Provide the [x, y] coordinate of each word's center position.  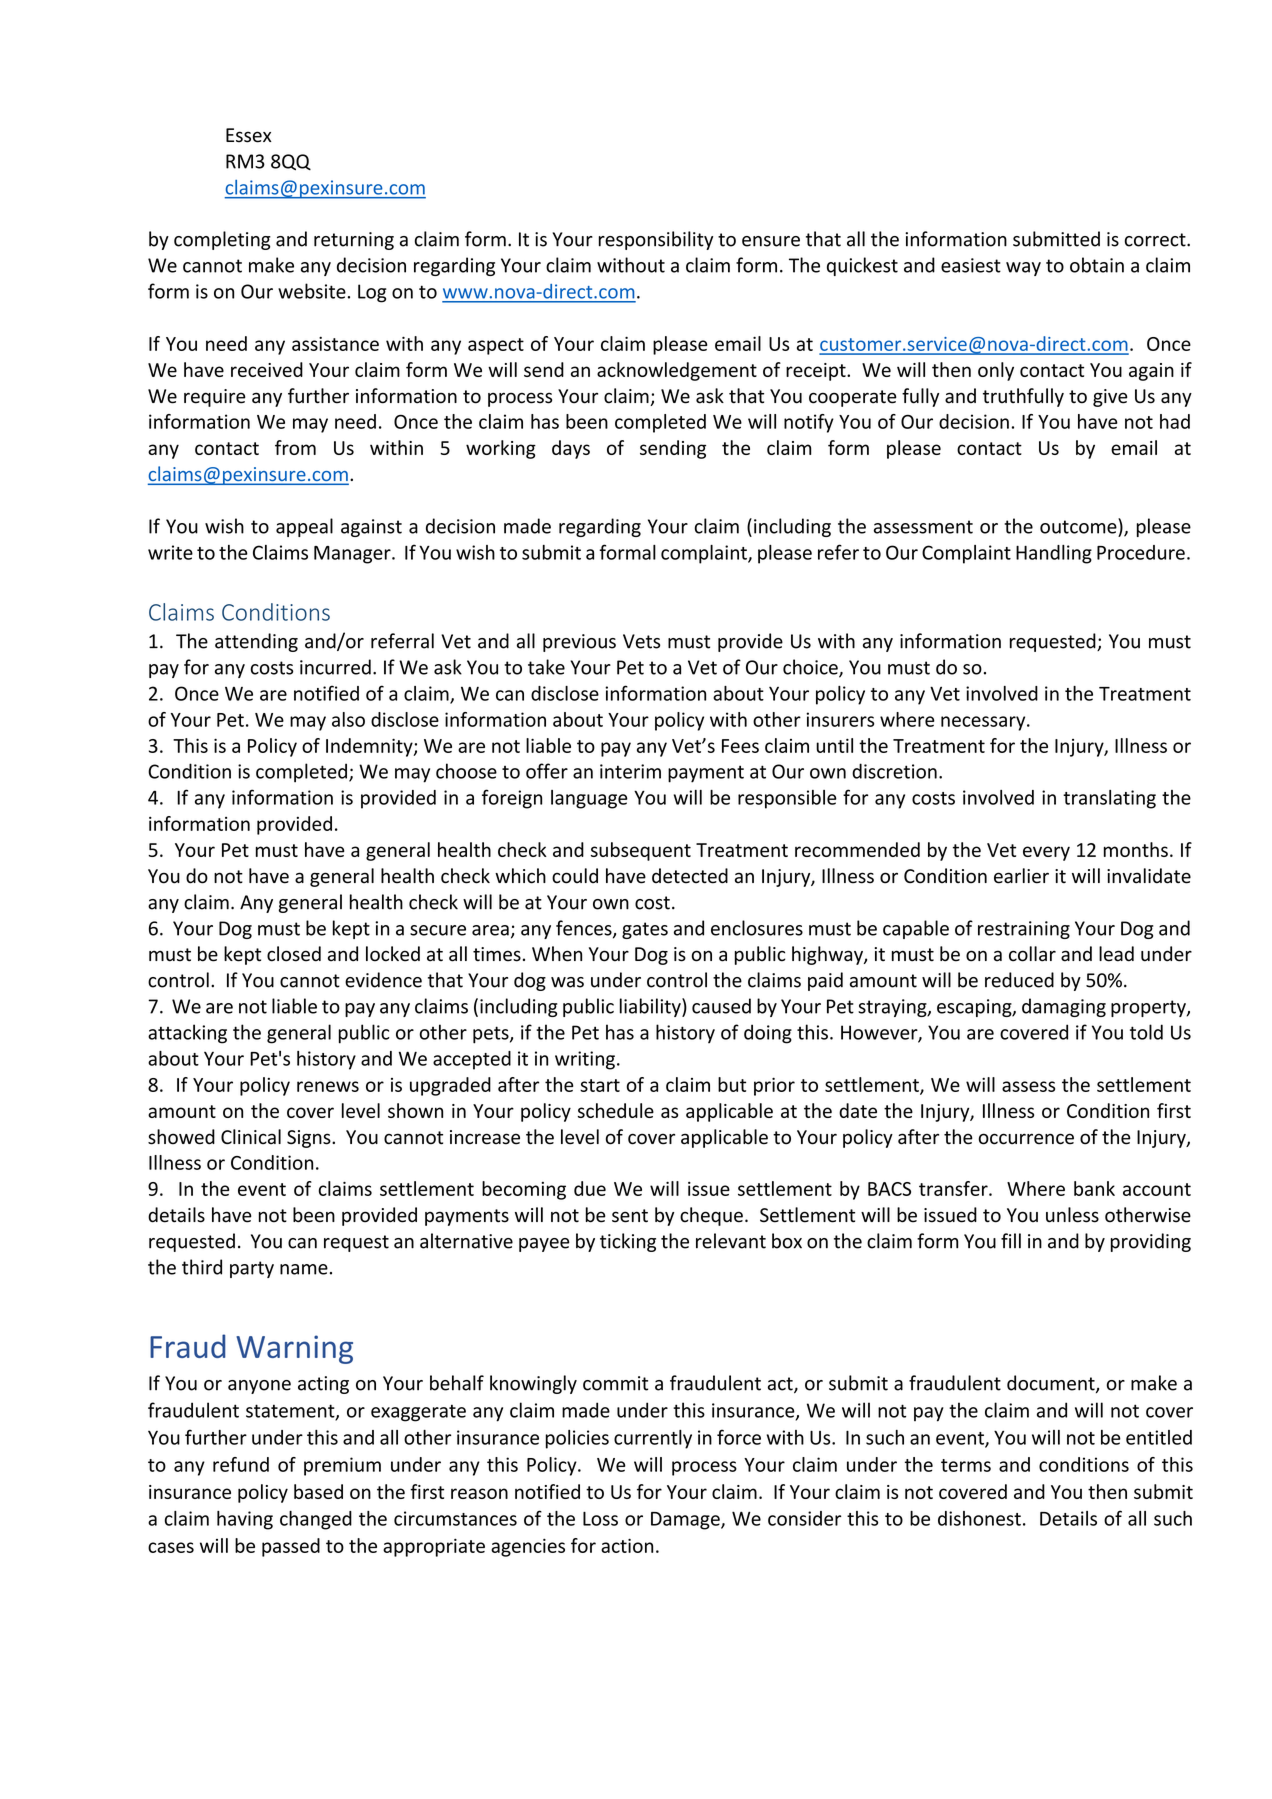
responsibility [656, 240]
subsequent [641, 851]
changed [316, 1520]
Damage [686, 1521]
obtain [1097, 265]
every [1046, 853]
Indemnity [370, 747]
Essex [249, 135]
